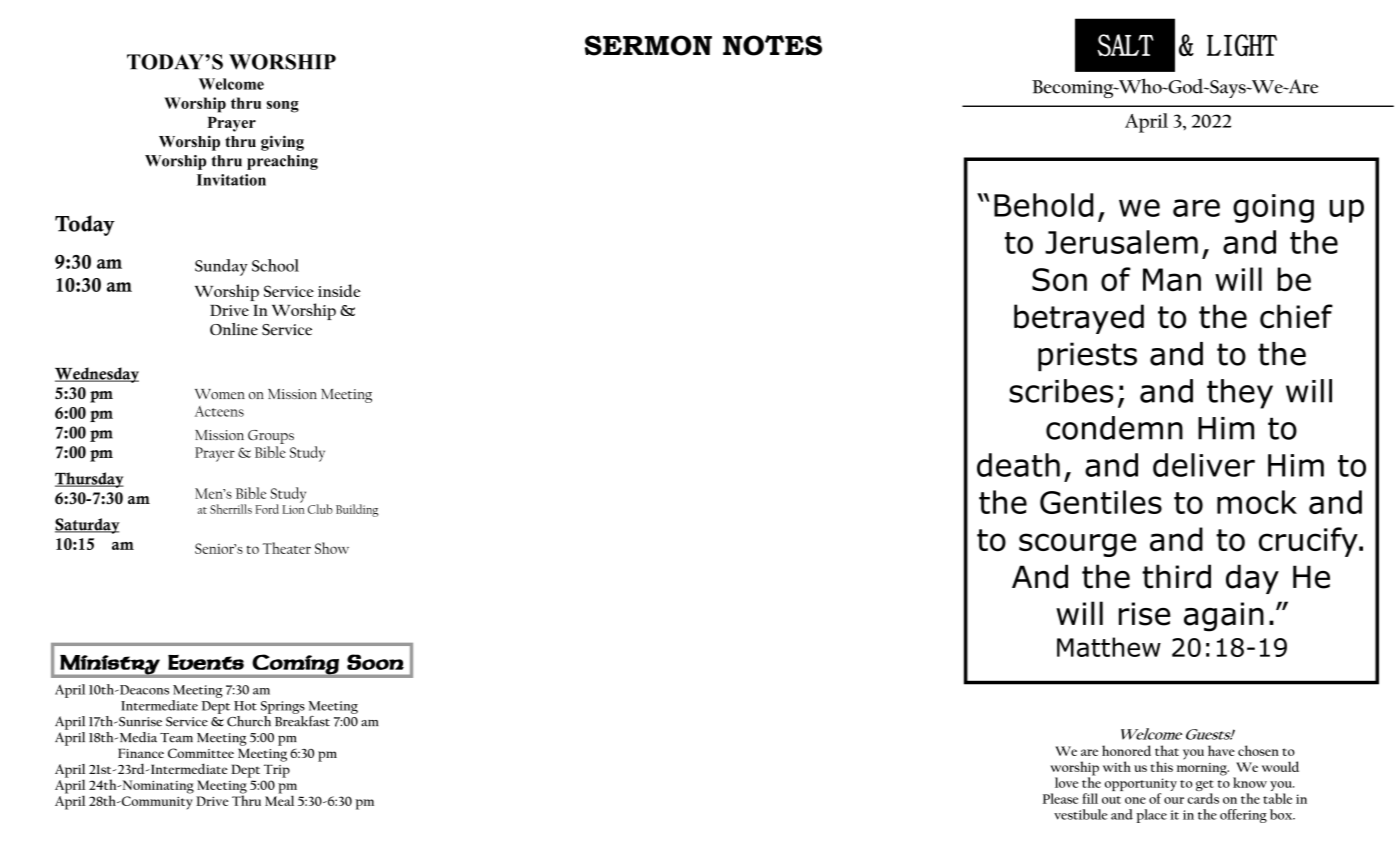 The height and width of the screenshot is (850, 1400). Describe the element at coordinates (283, 107) in the screenshot. I see `song` at that location.
